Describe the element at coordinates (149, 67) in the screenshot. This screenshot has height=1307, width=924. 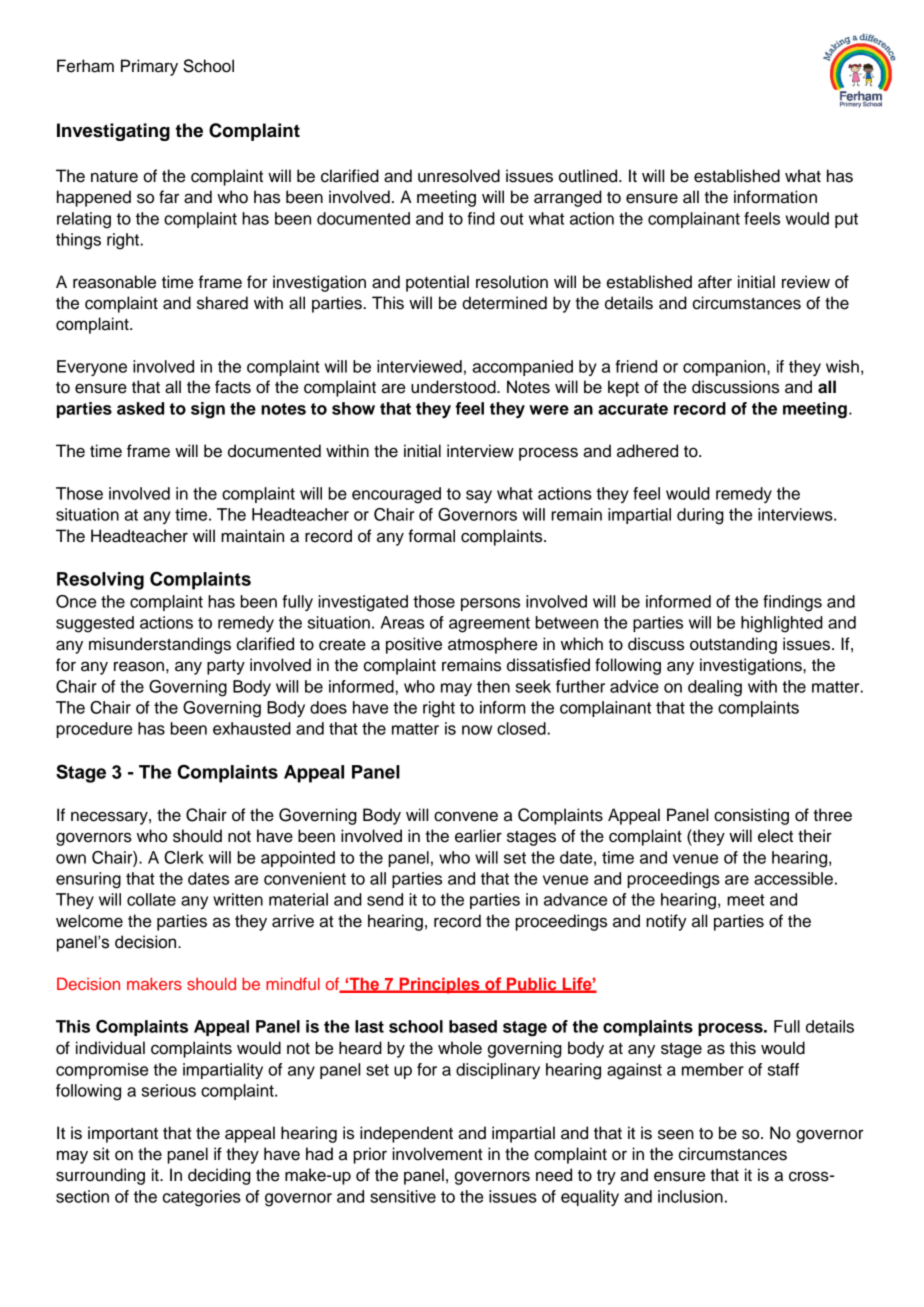
I see `Primary` at that location.
